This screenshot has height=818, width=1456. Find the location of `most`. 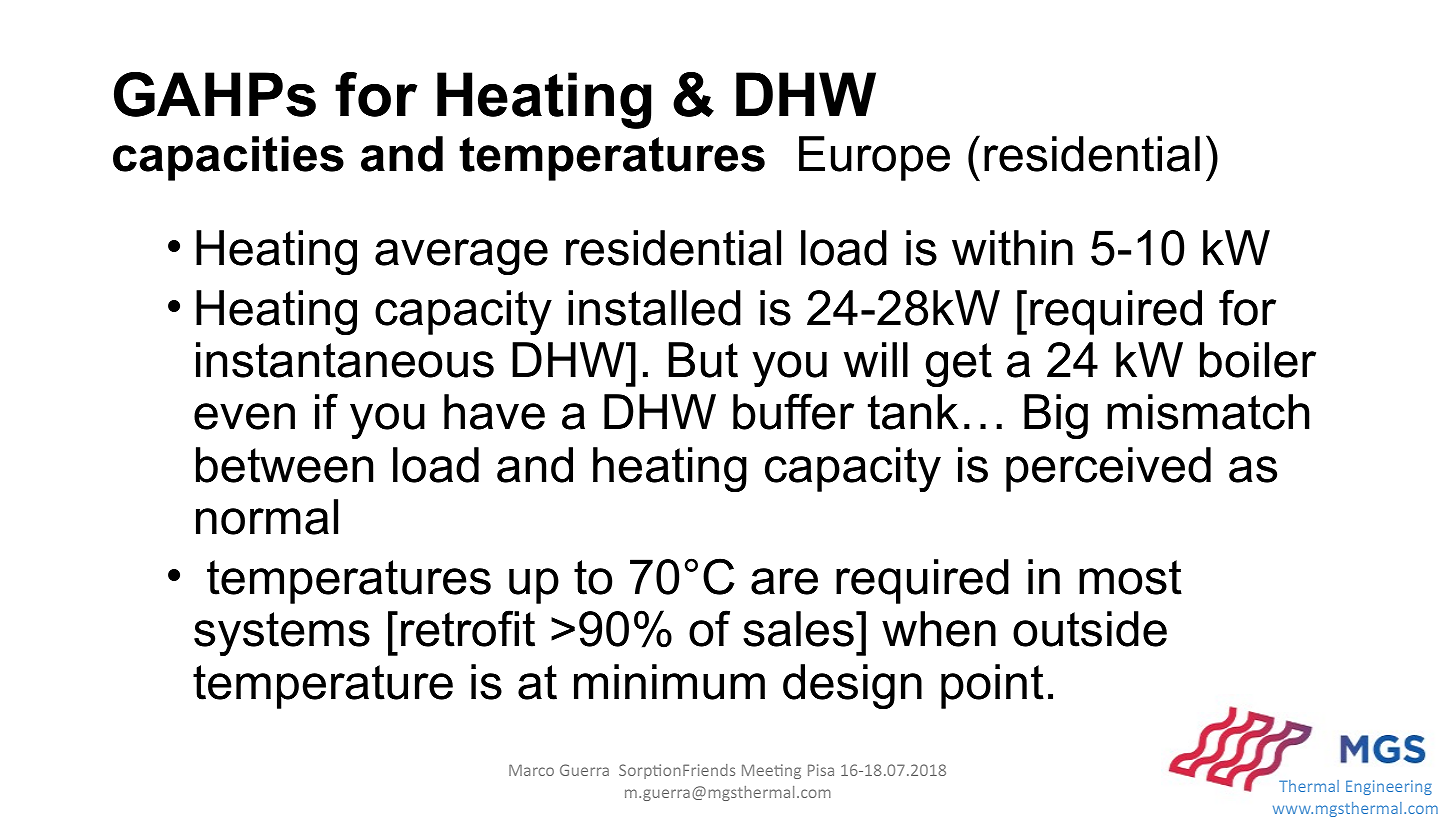

most is located at coordinates (1130, 577).
